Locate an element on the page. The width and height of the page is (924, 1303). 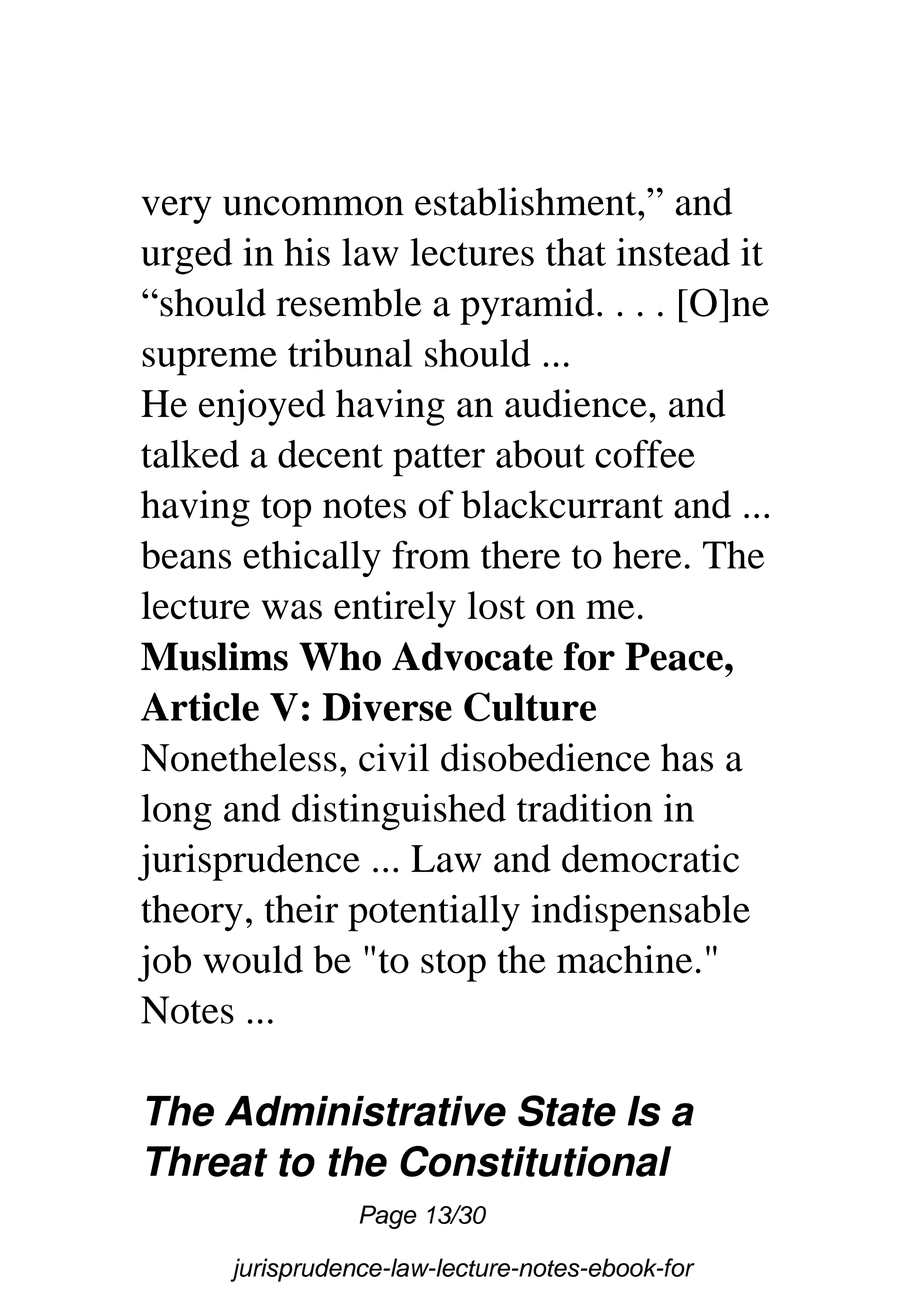
theory is located at coordinates (192, 913).
